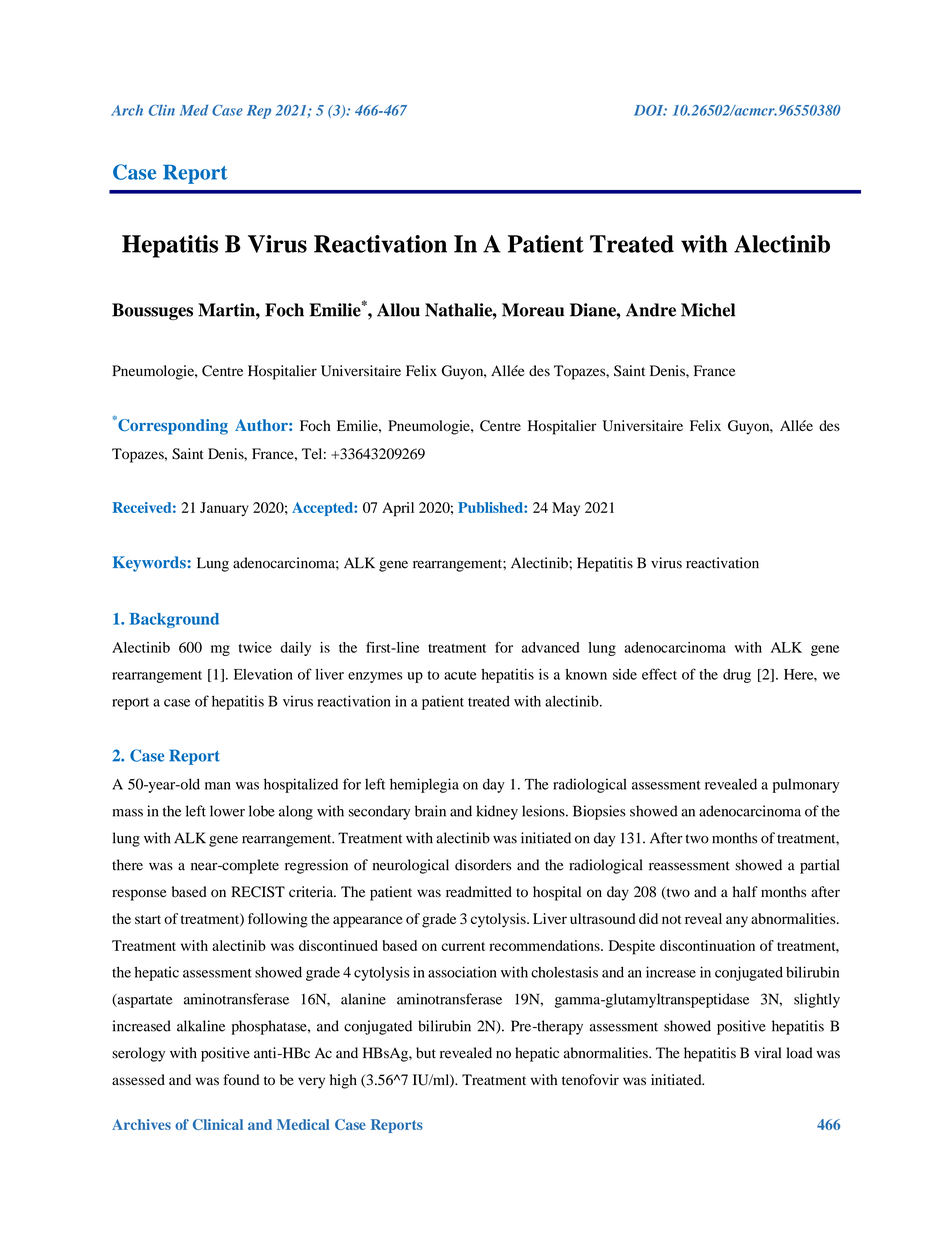 Image resolution: width=952 pixels, height=1233 pixels. I want to click on disorders, so click(483, 865).
